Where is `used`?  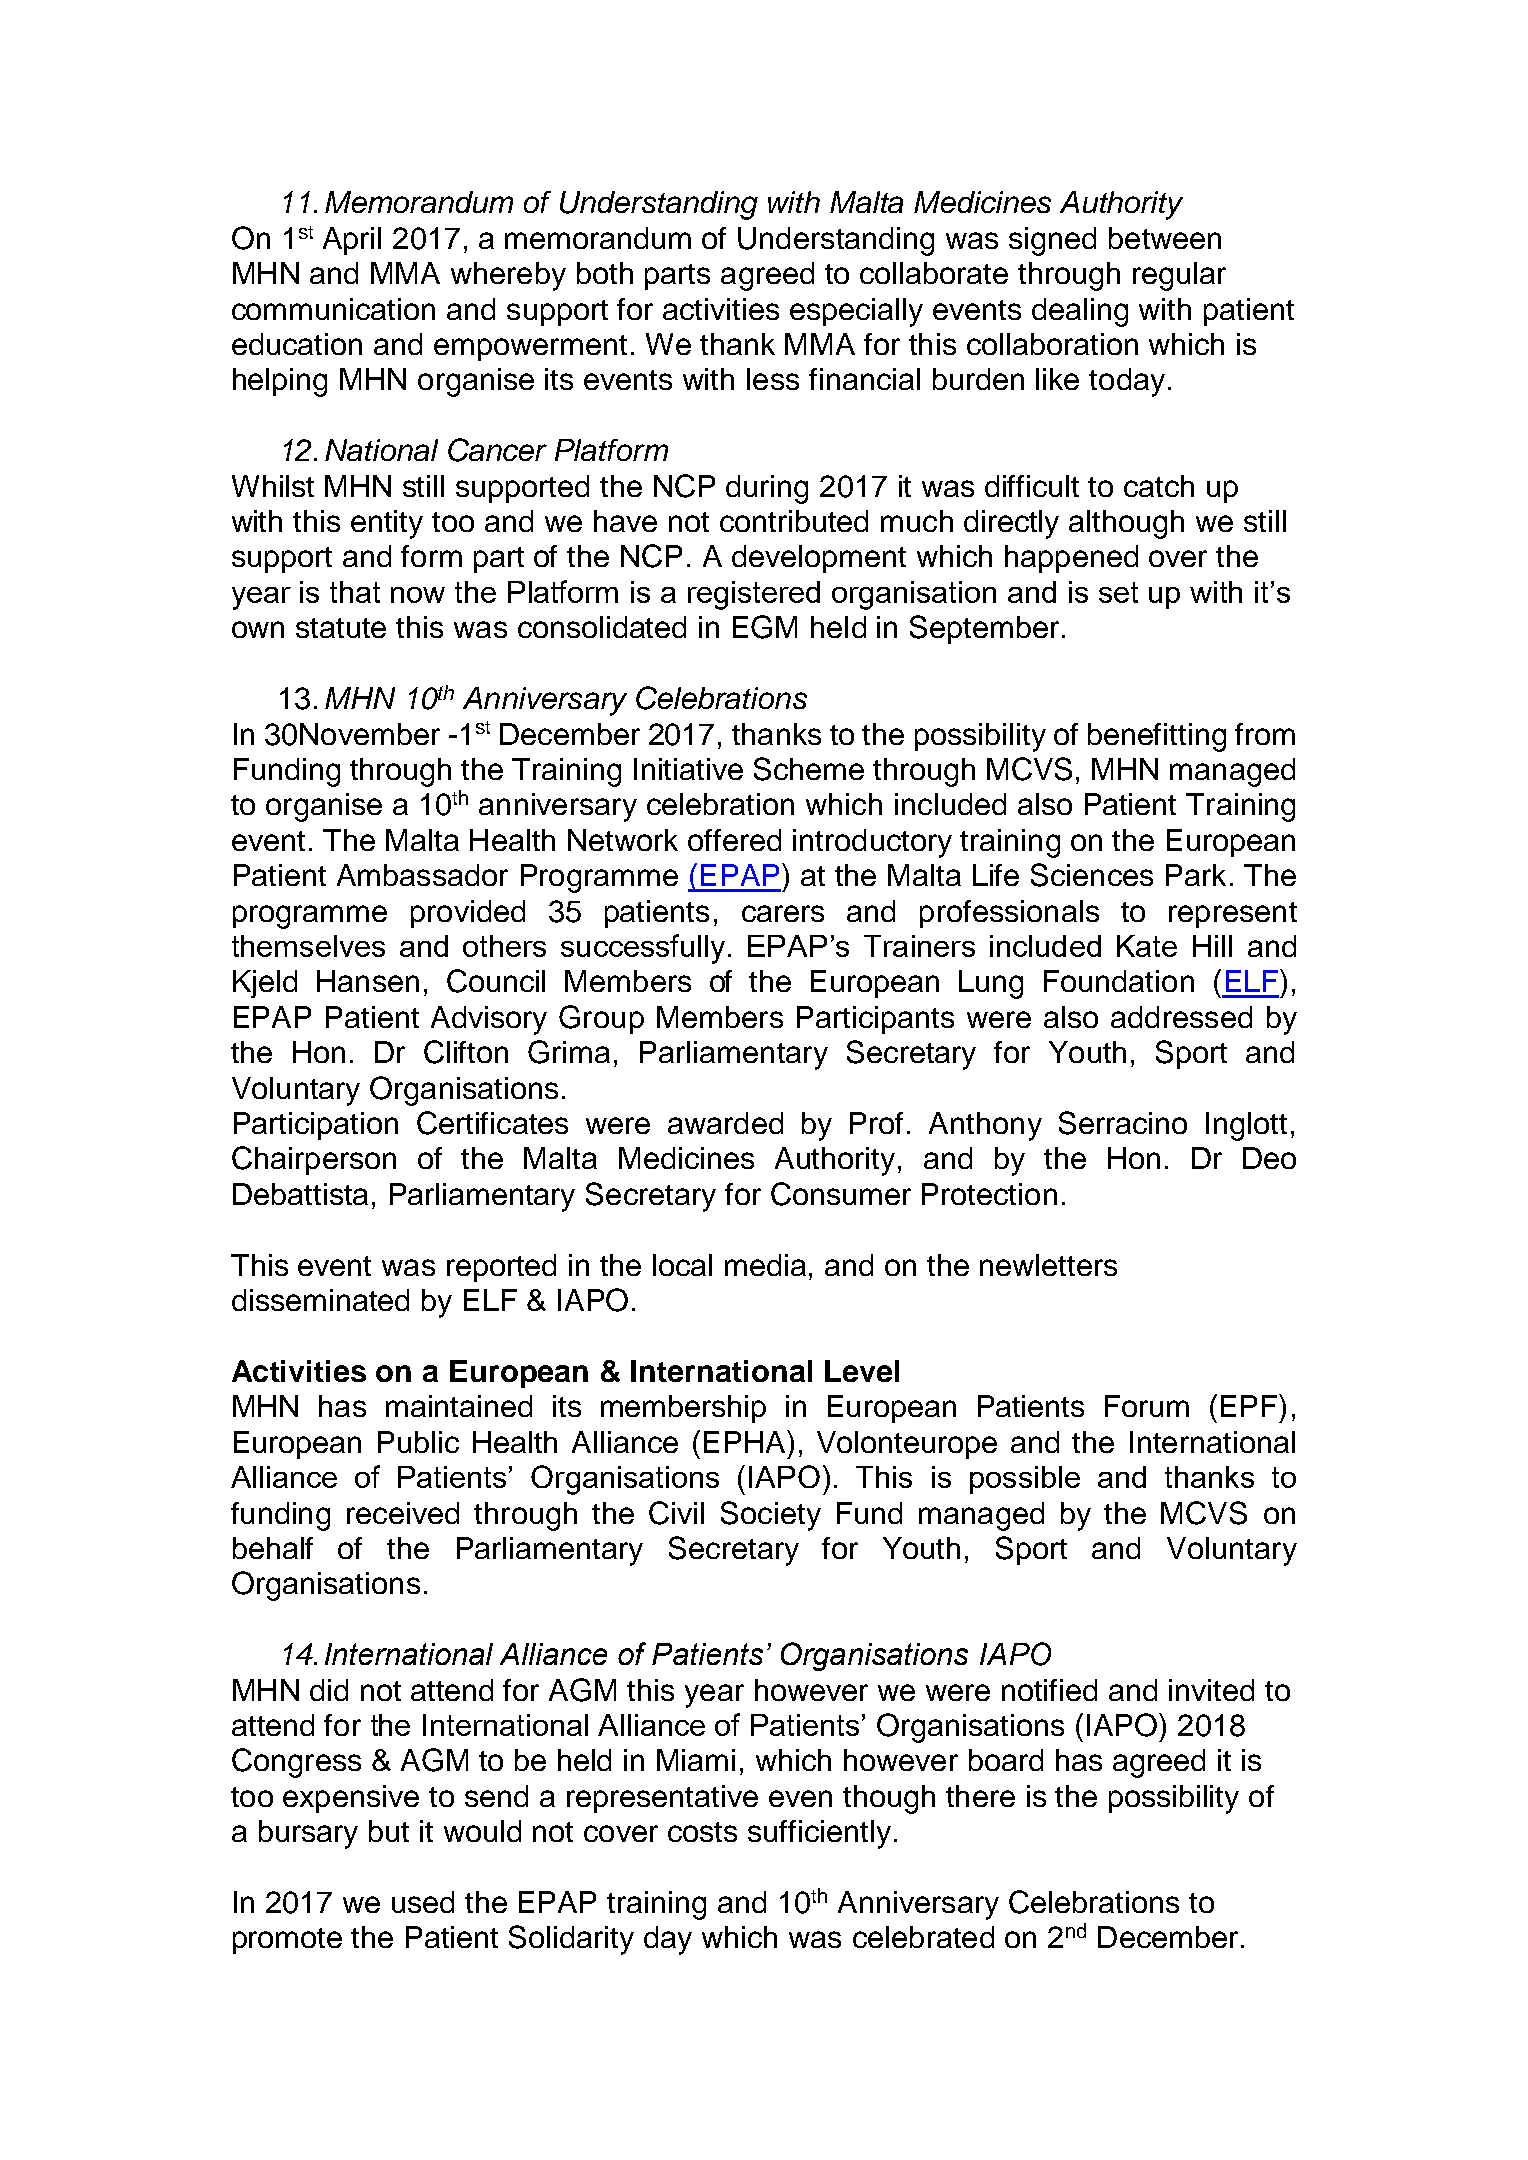 used is located at coordinates (423, 1902).
